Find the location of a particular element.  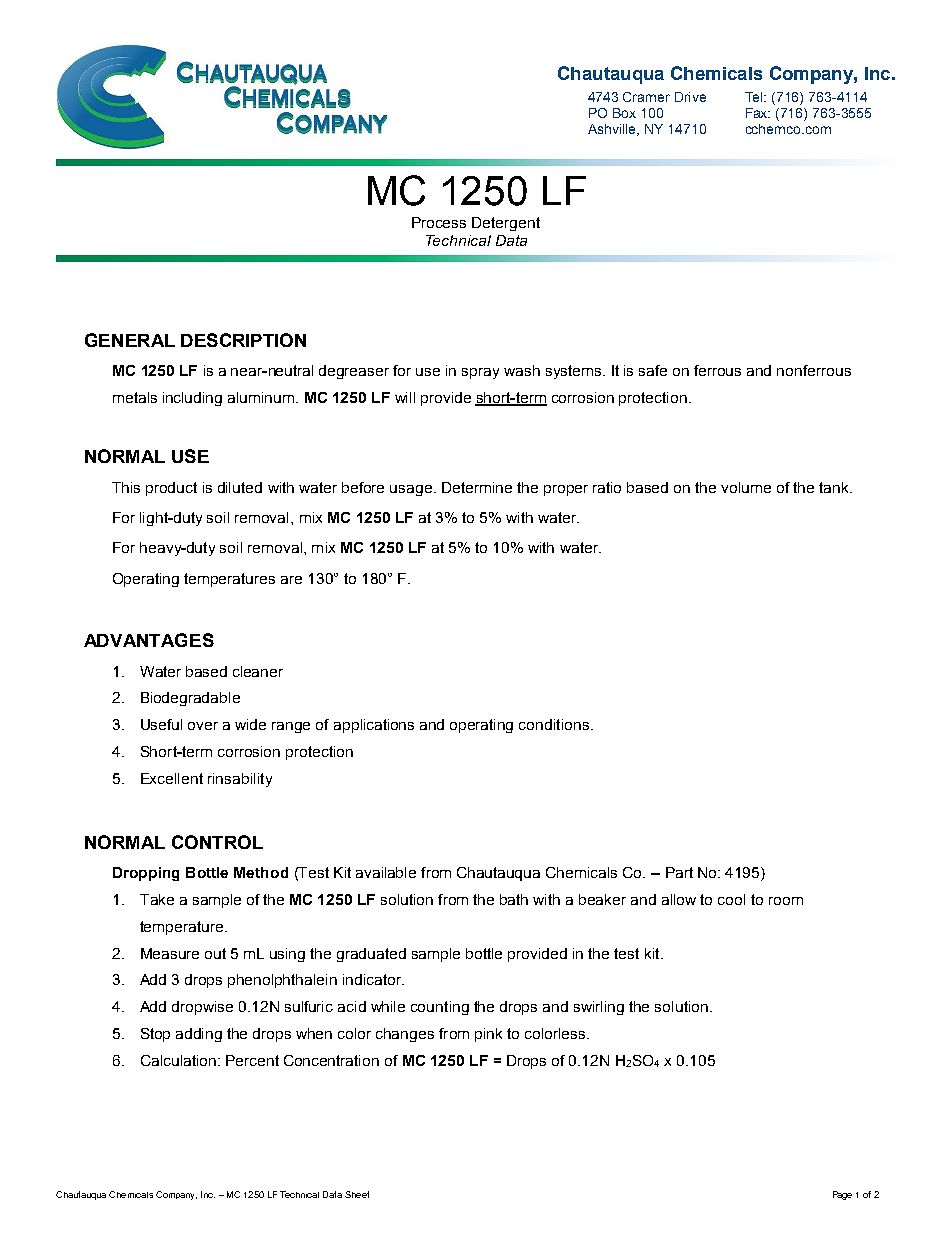

Process is located at coordinates (439, 222).
